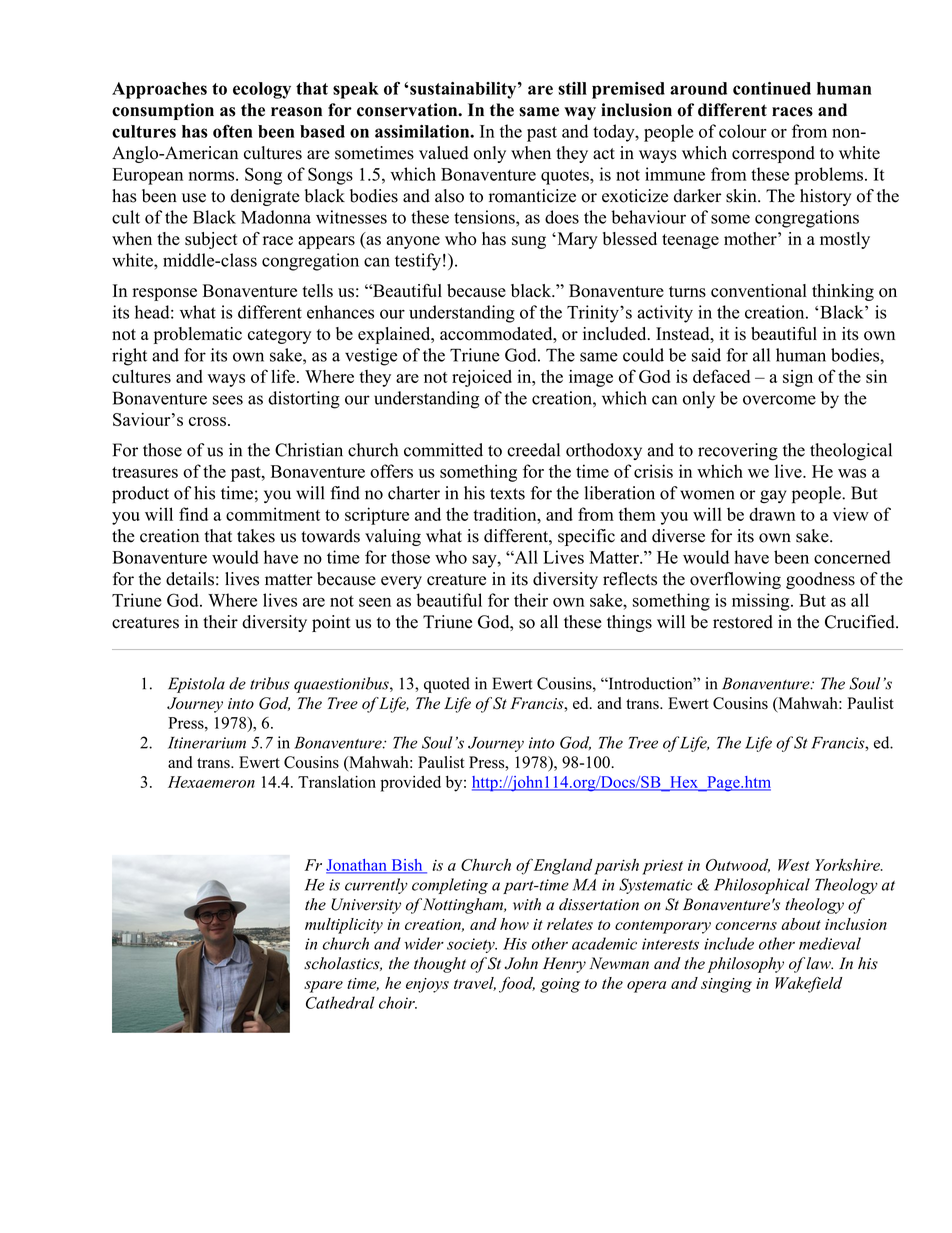 This screenshot has width=952, height=1233. I want to click on valued, so click(443, 153).
